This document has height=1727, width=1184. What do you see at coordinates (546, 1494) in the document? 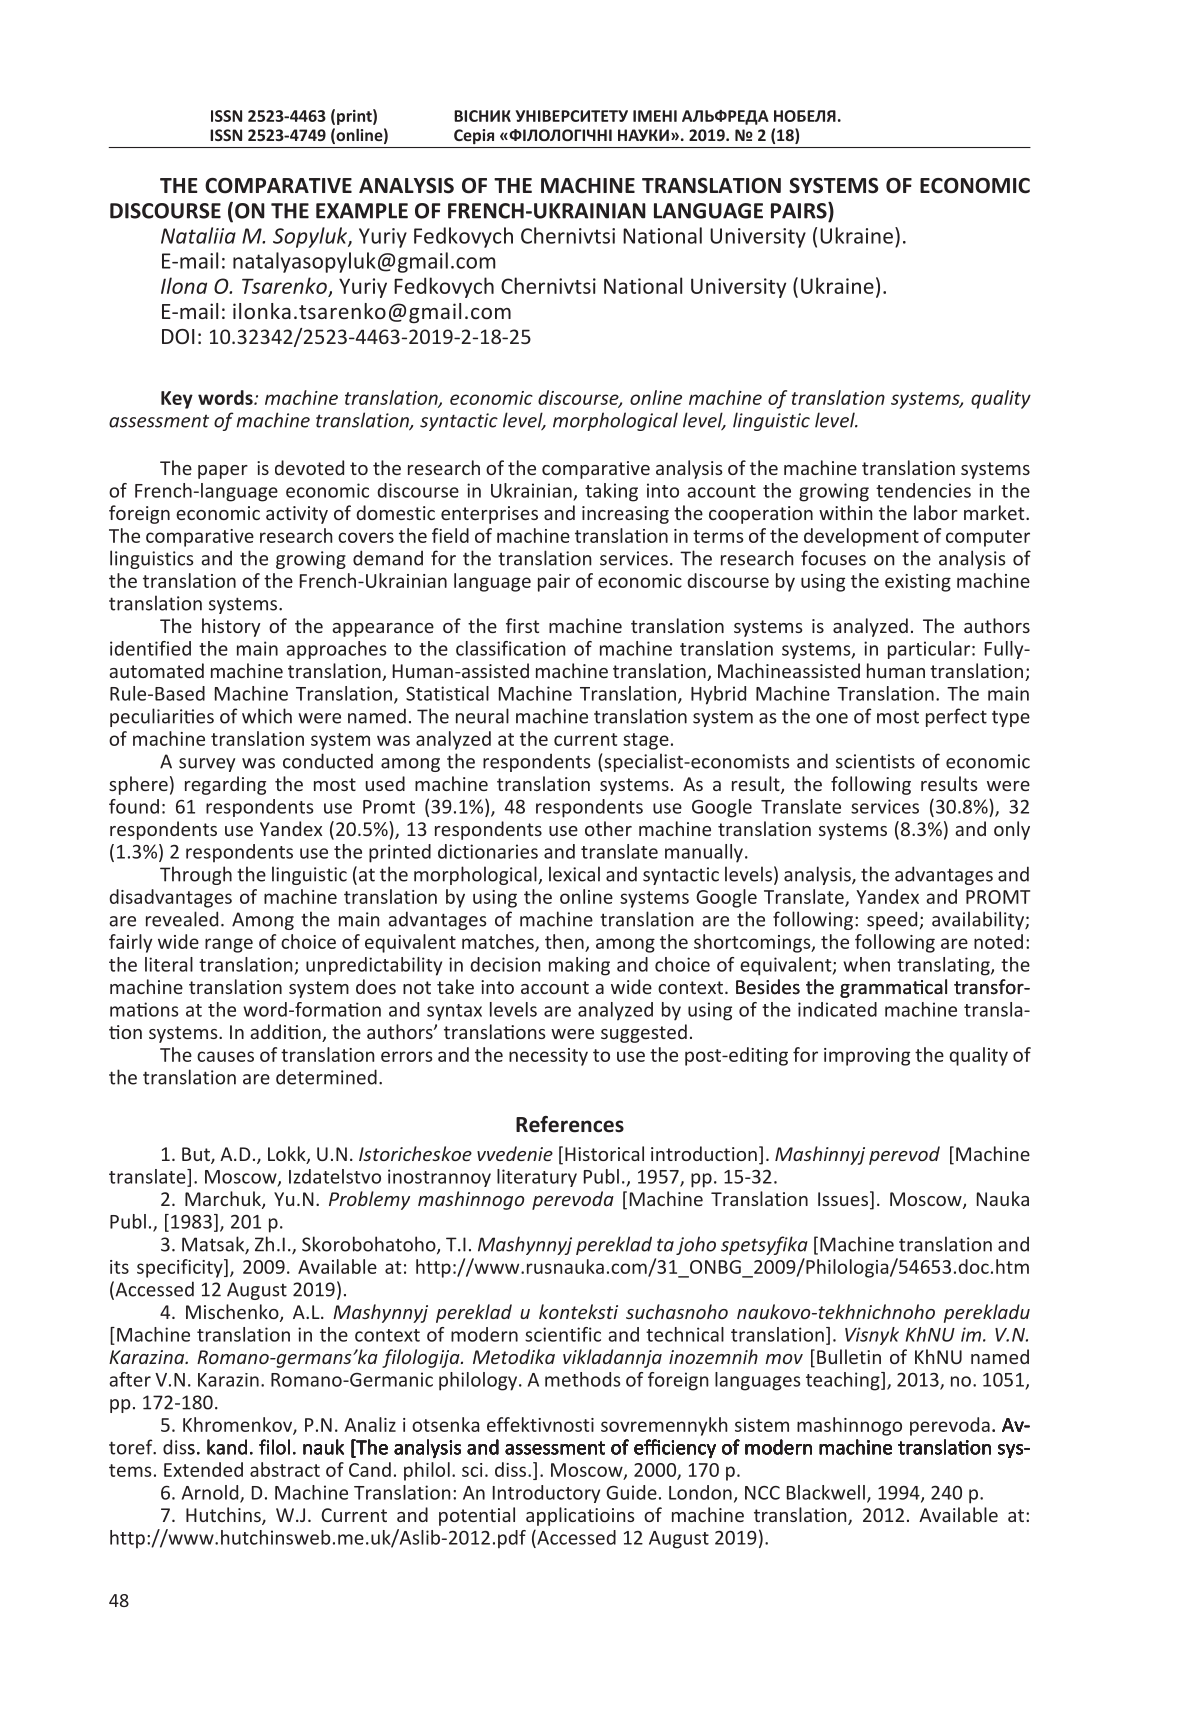
I see `Introductory` at bounding box center [546, 1494].
